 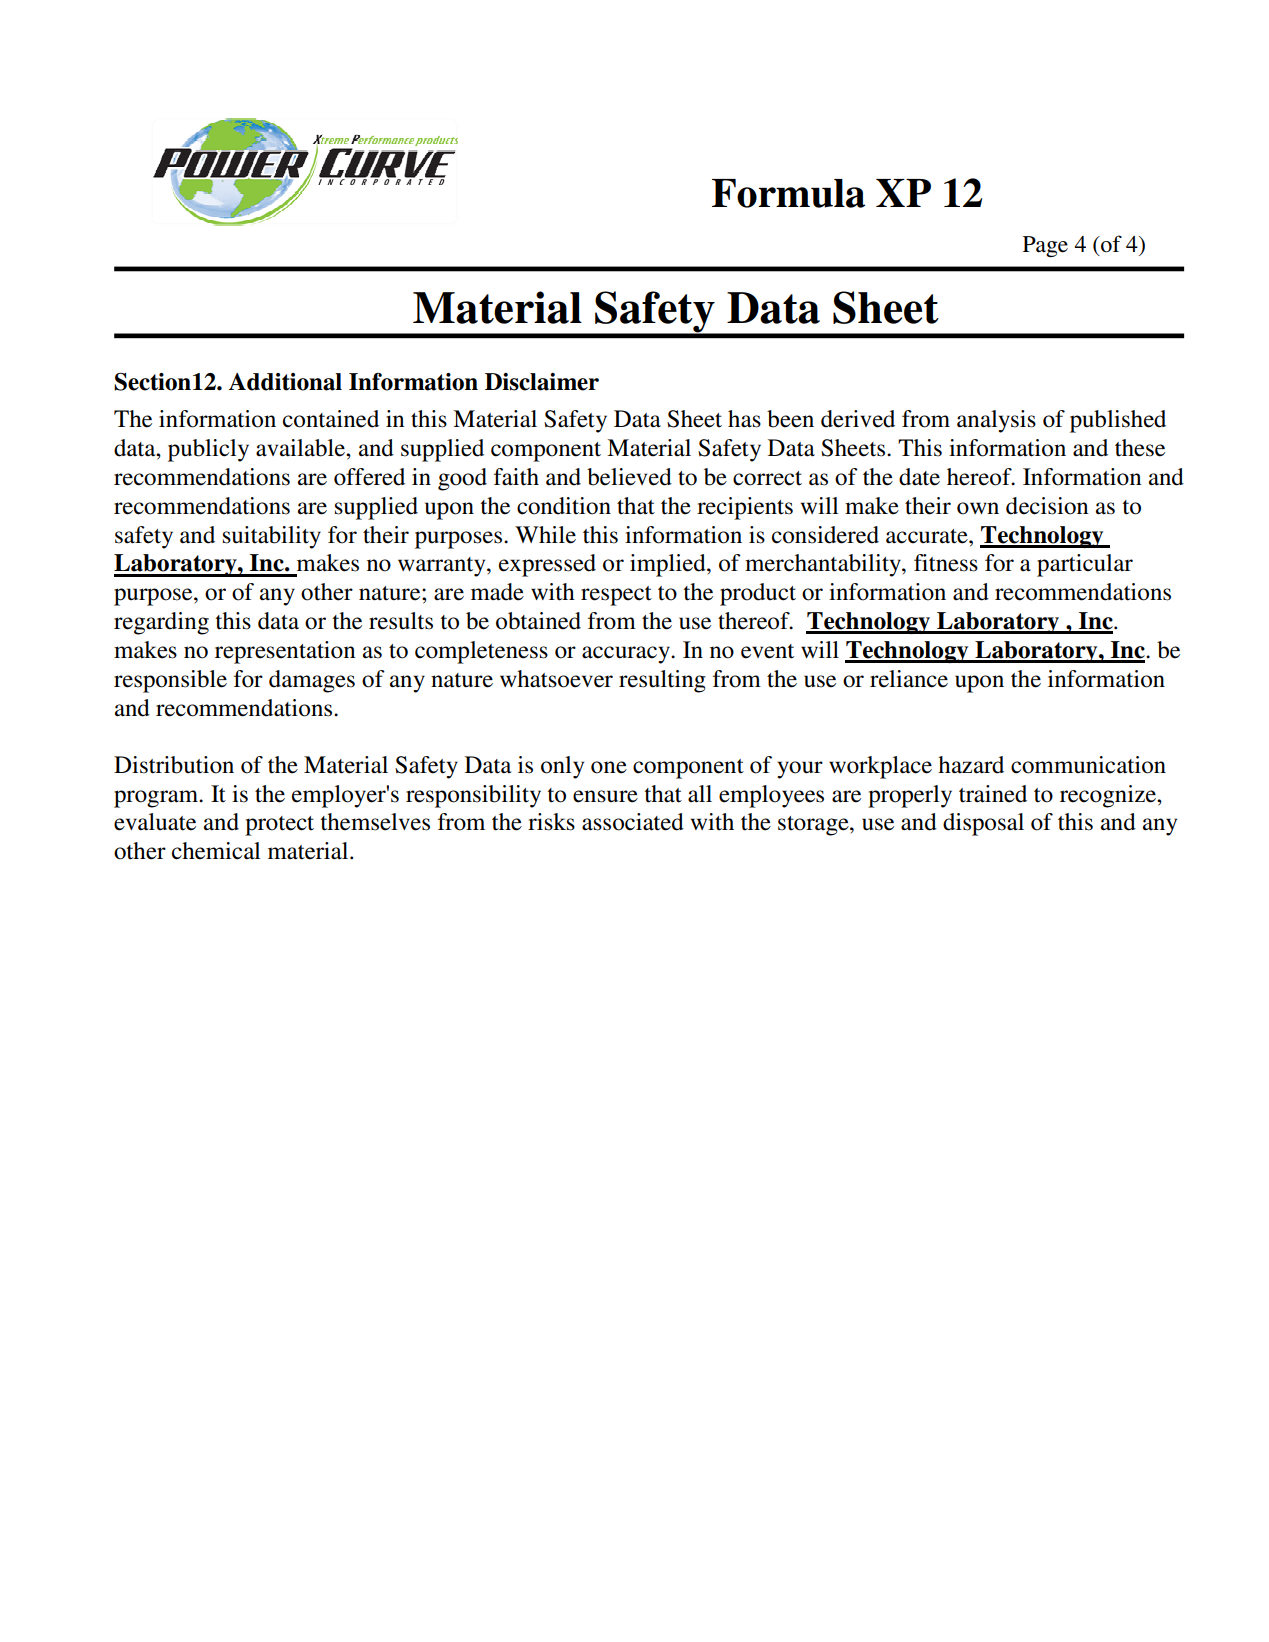 What do you see at coordinates (564, 506) in the document?
I see `condition` at bounding box center [564, 506].
